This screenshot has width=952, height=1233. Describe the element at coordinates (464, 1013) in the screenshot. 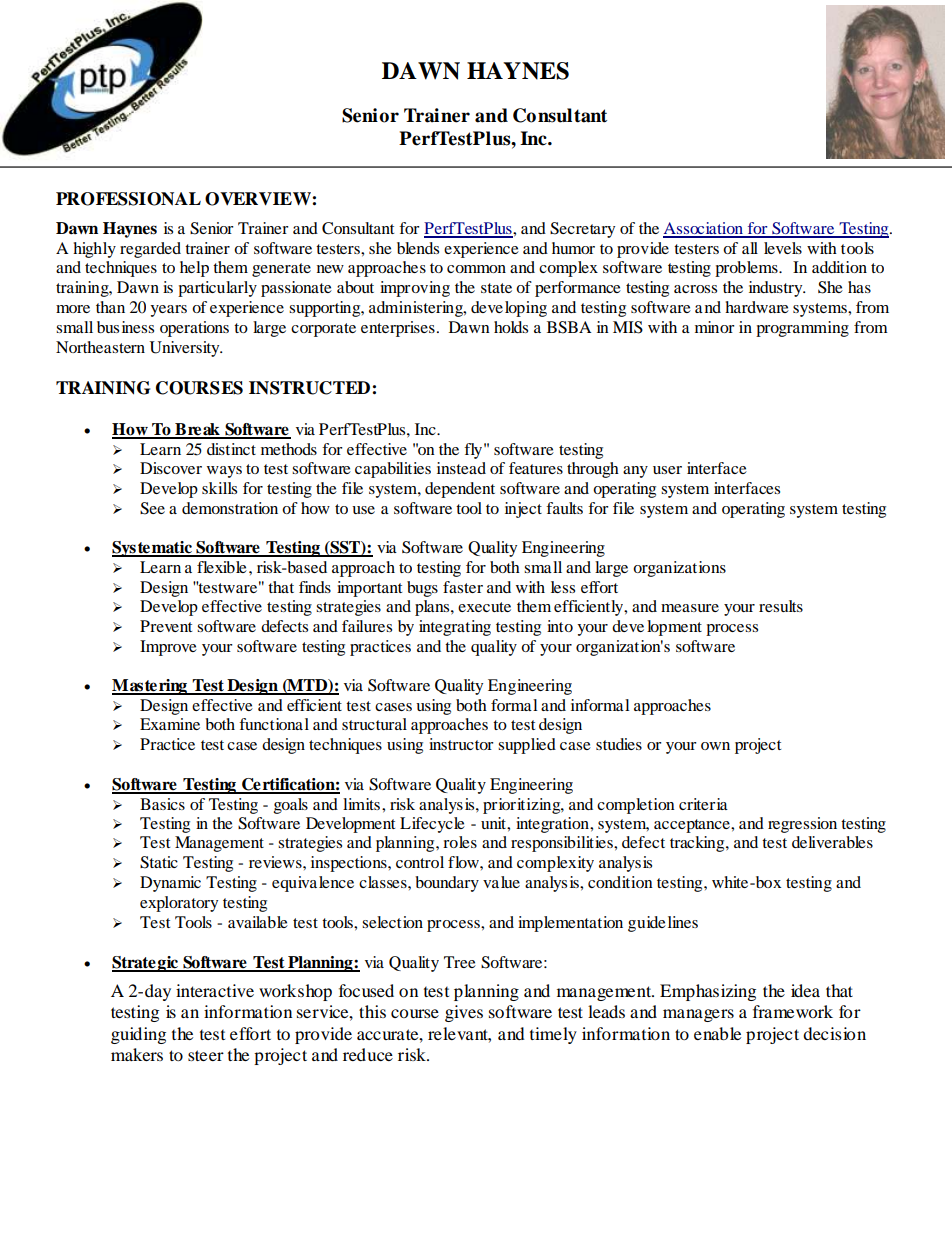

I see `gives` at that location.
